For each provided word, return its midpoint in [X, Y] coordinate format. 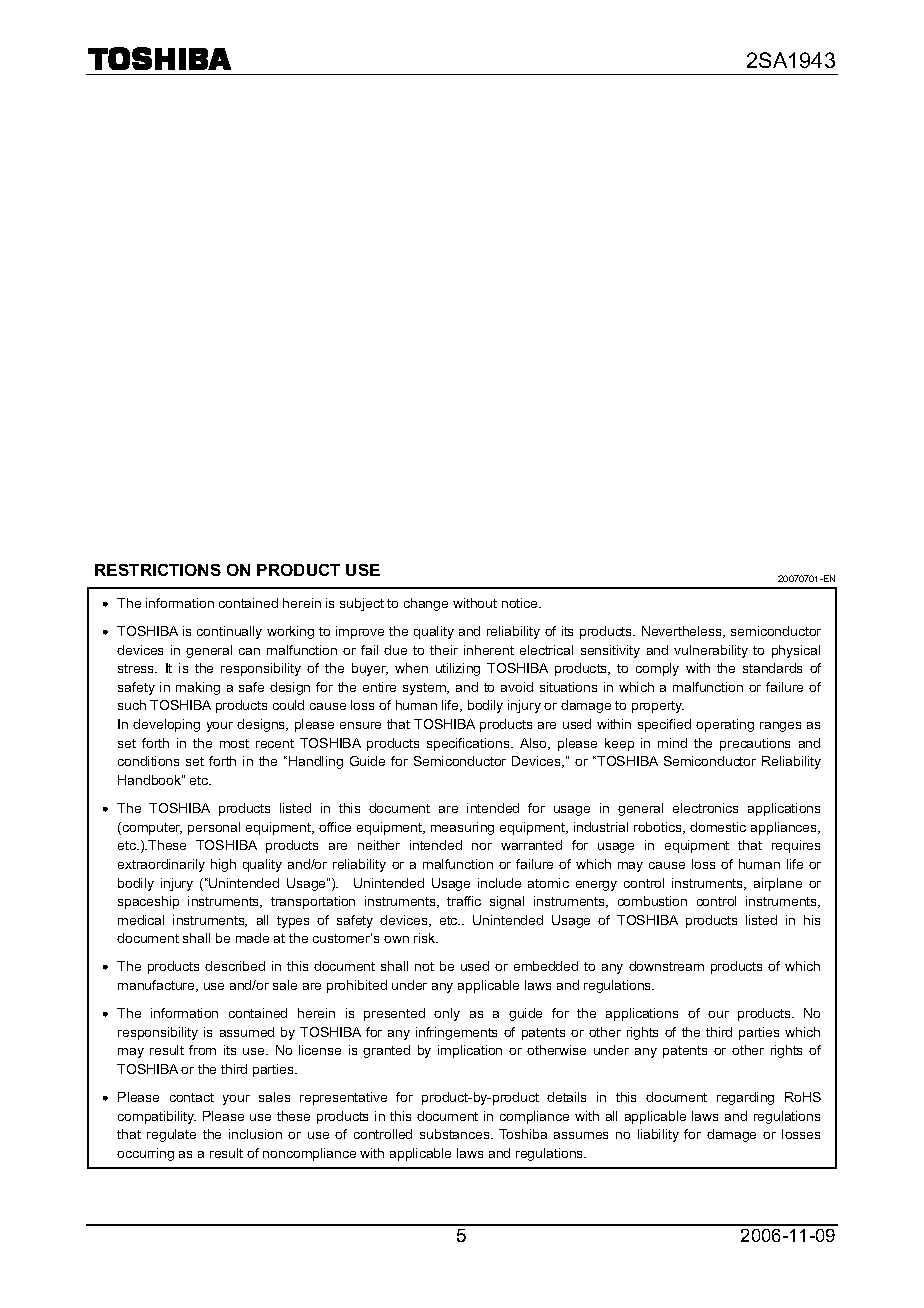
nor [482, 846]
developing [166, 725]
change [426, 604]
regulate [171, 1135]
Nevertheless [683, 632]
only [447, 1014]
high [223, 865]
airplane [778, 884]
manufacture [157, 986]
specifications [469, 744]
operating [725, 725]
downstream [666, 966]
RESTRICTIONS [158, 570]
